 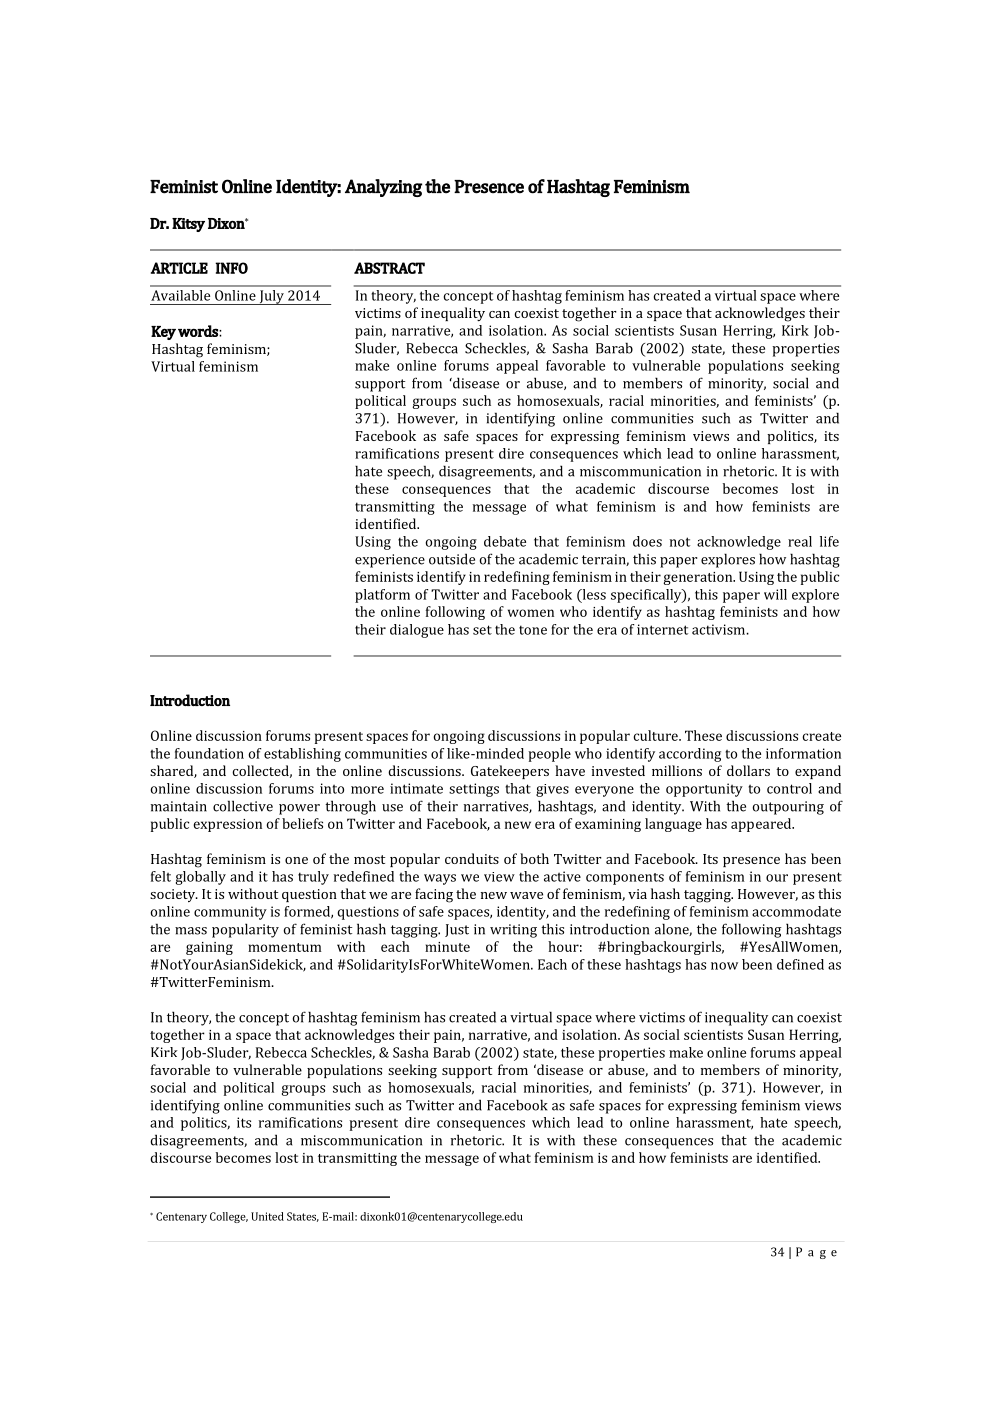 What do you see at coordinates (513, 931) in the document?
I see `writing` at bounding box center [513, 931].
